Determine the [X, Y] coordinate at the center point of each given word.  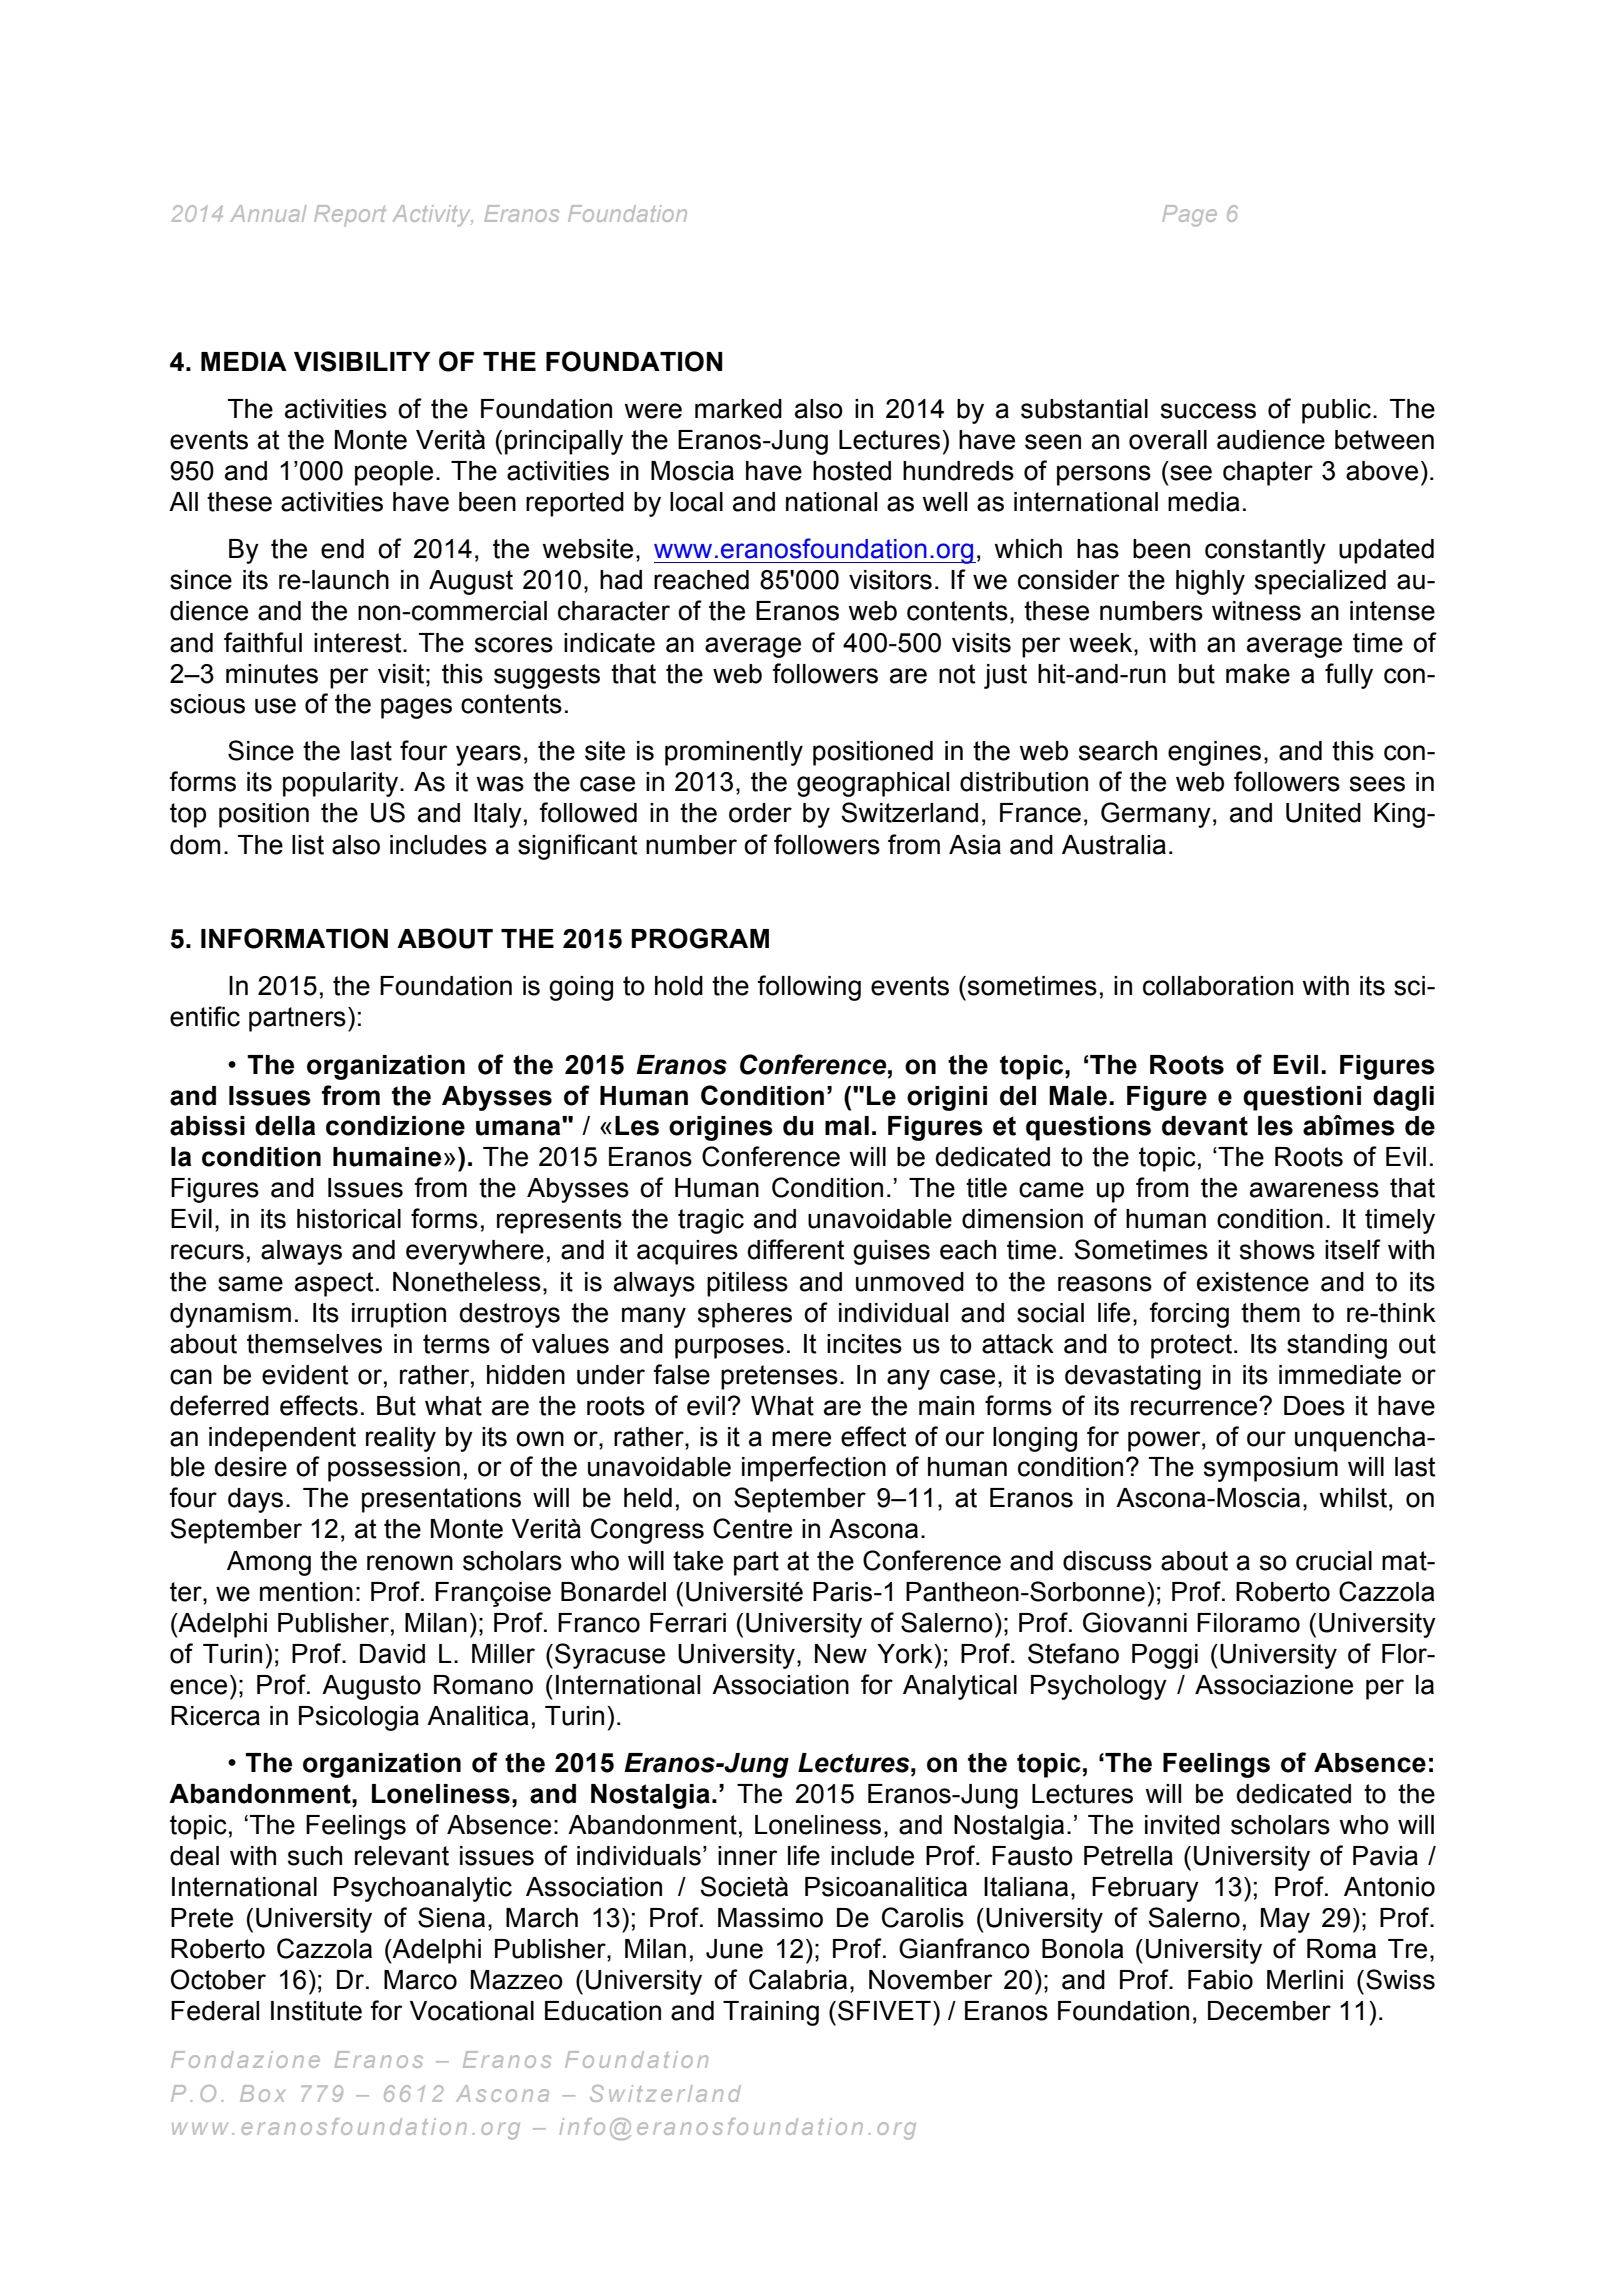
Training [771, 2013]
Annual [268, 213]
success [1208, 411]
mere [801, 1439]
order [760, 813]
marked [738, 409]
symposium [1271, 1469]
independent [282, 1439]
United [1323, 813]
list [308, 845]
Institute [316, 2011]
